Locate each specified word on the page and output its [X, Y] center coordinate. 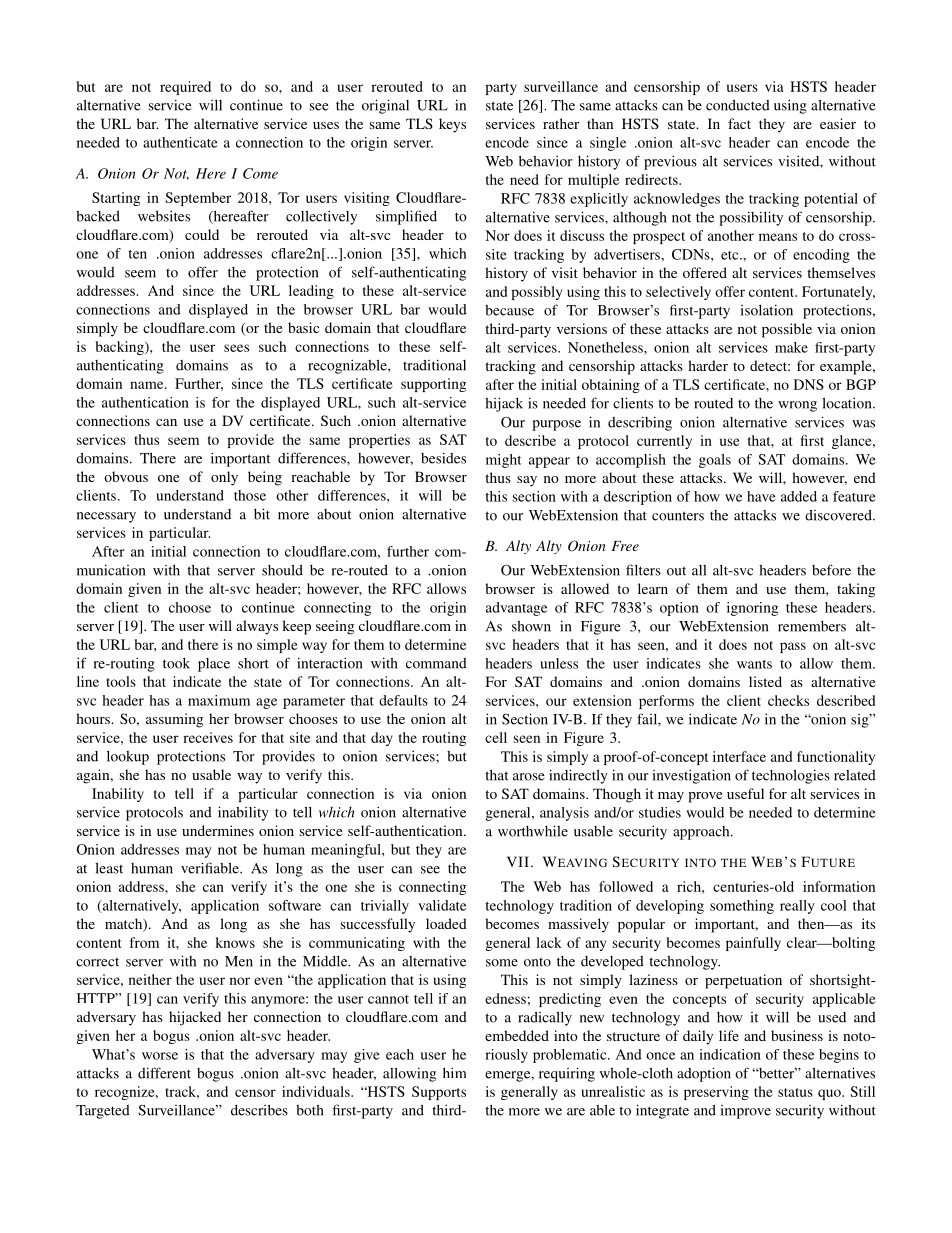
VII [518, 861]
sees [236, 348]
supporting [433, 385]
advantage [516, 609]
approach [702, 833]
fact [739, 123]
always [257, 627]
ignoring [752, 609]
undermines [218, 830]
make [791, 347]
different [164, 1073]
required [185, 88]
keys [452, 125]
